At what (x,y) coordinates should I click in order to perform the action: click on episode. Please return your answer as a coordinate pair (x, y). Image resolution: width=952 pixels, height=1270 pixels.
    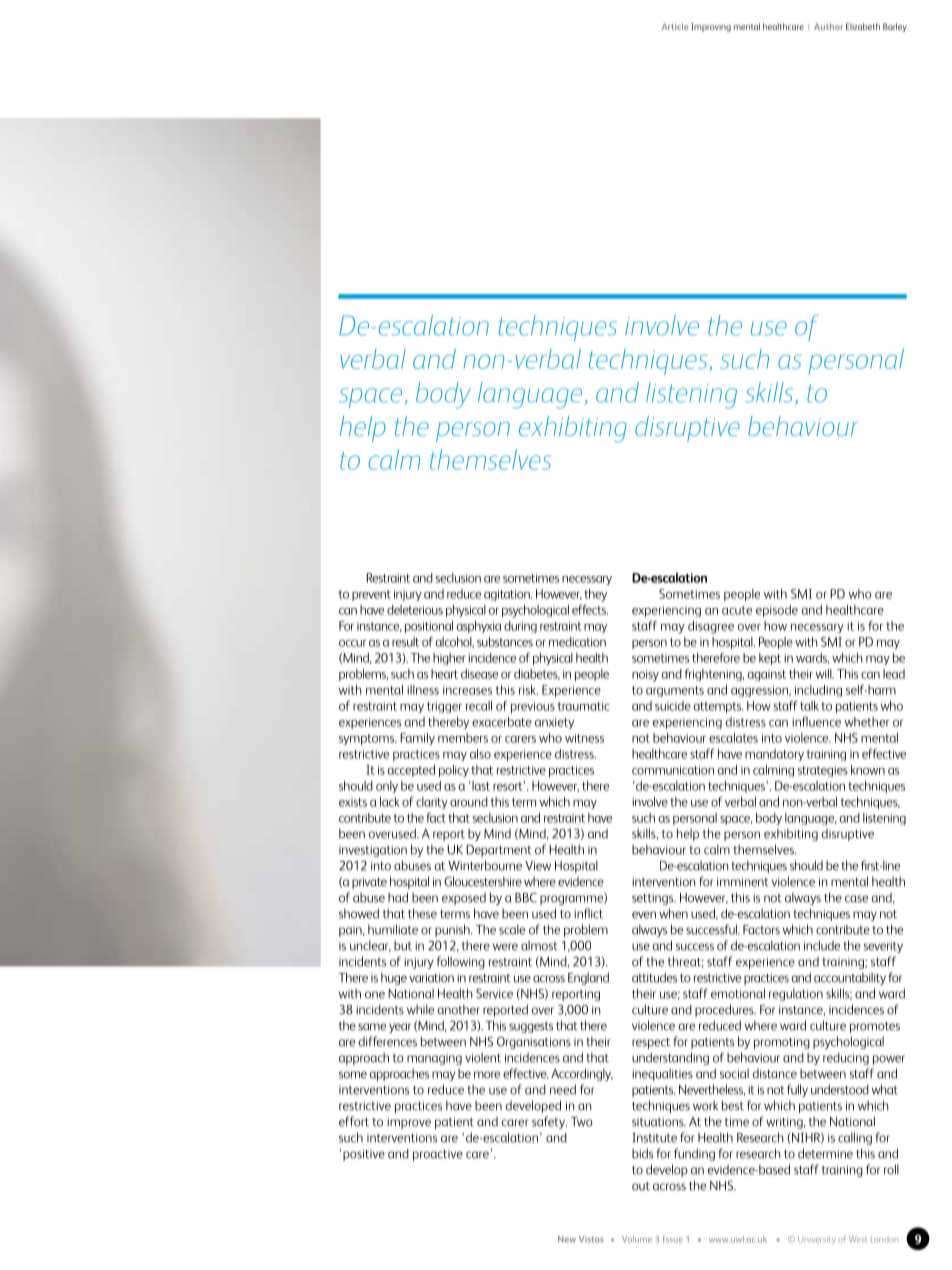
    Looking at the image, I should click on (777, 611).
